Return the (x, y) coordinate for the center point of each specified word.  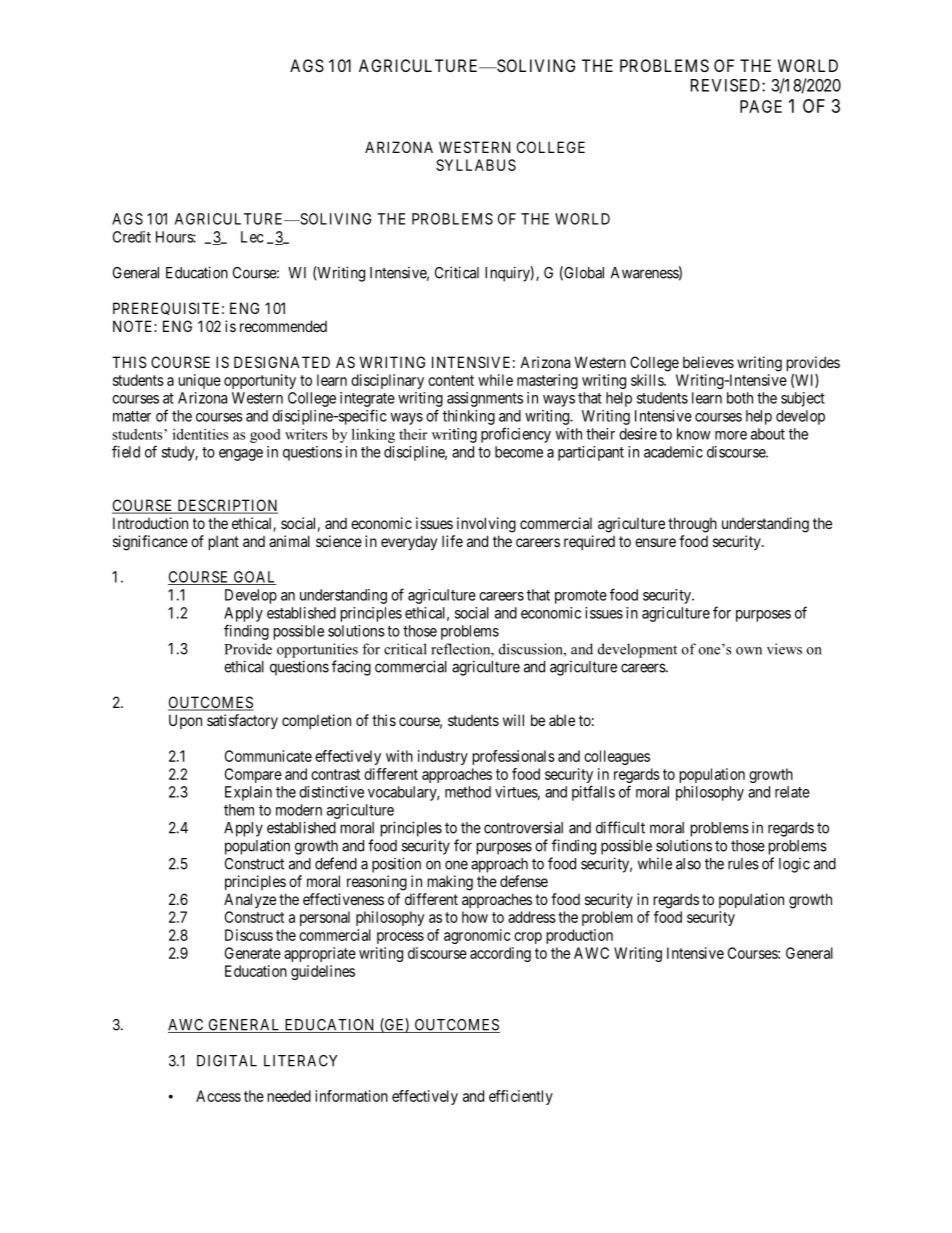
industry (443, 757)
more (731, 435)
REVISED (727, 85)
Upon (185, 721)
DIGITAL (227, 1061)
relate (792, 792)
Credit (132, 237)
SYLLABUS (476, 165)
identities (200, 434)
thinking (469, 417)
